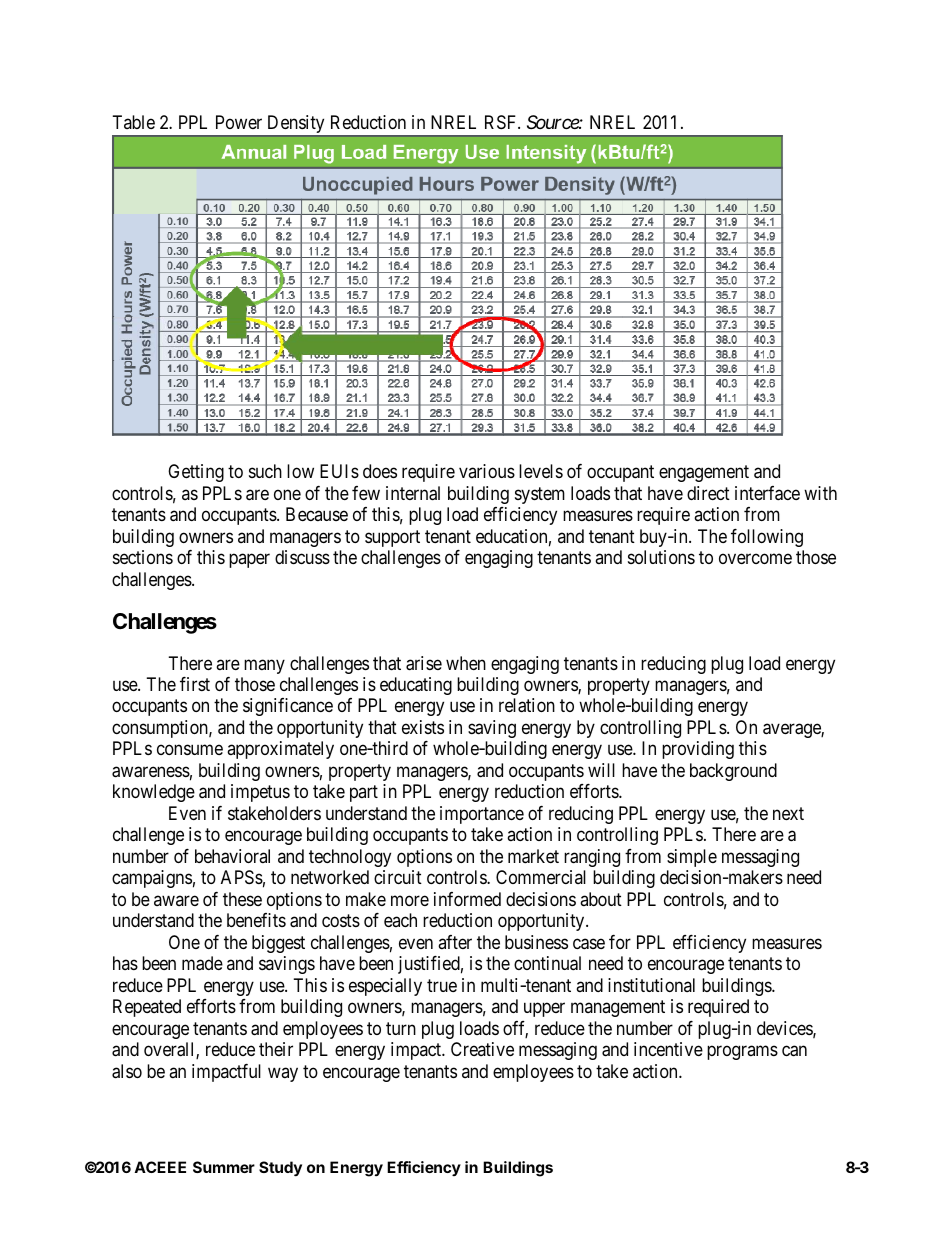 Image resolution: width=952 pixels, height=1233 pixels. Describe the element at coordinates (239, 122) in the image. I see `Power` at that location.
